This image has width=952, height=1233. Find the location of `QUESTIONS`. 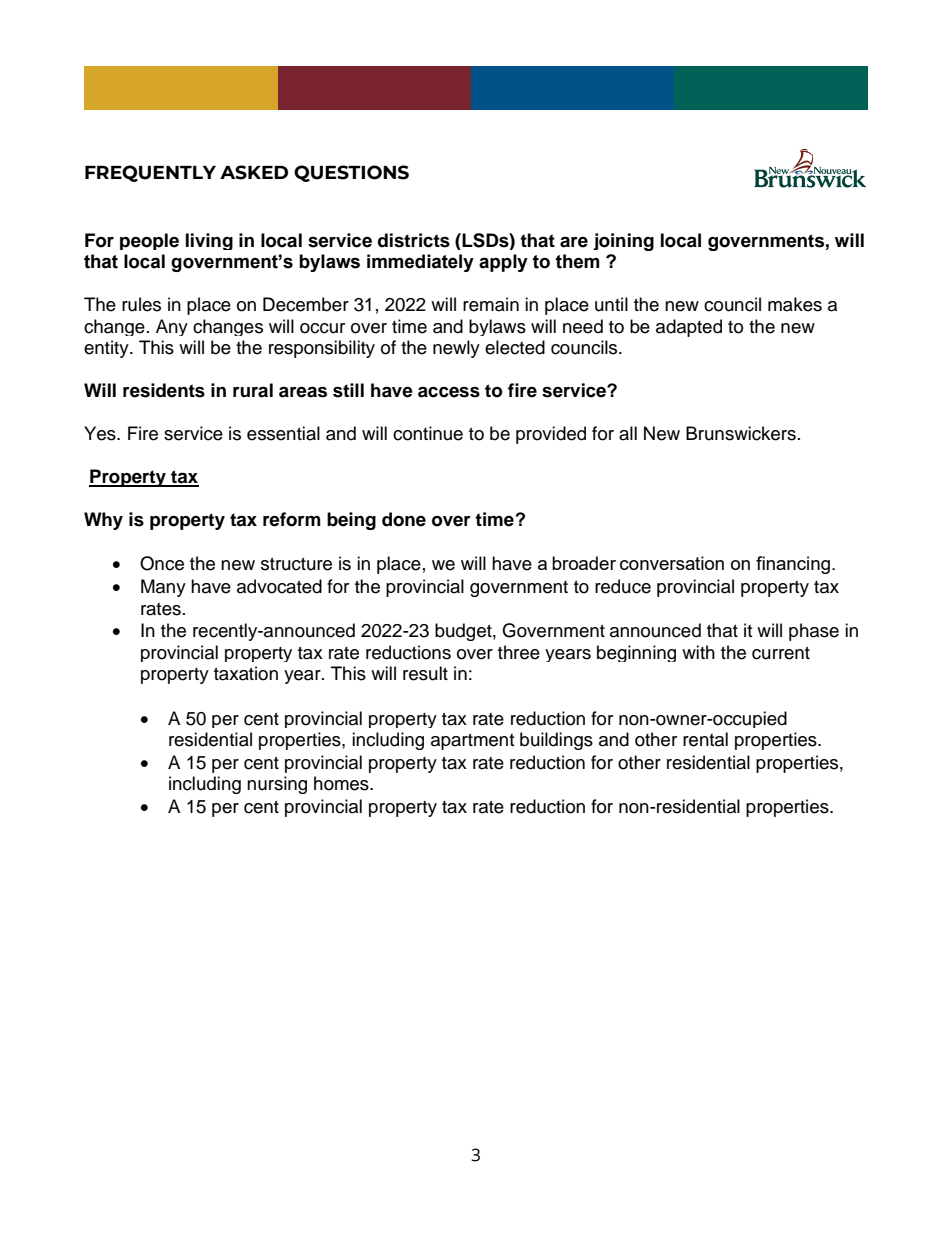

QUESTIONS is located at coordinates (351, 173).
